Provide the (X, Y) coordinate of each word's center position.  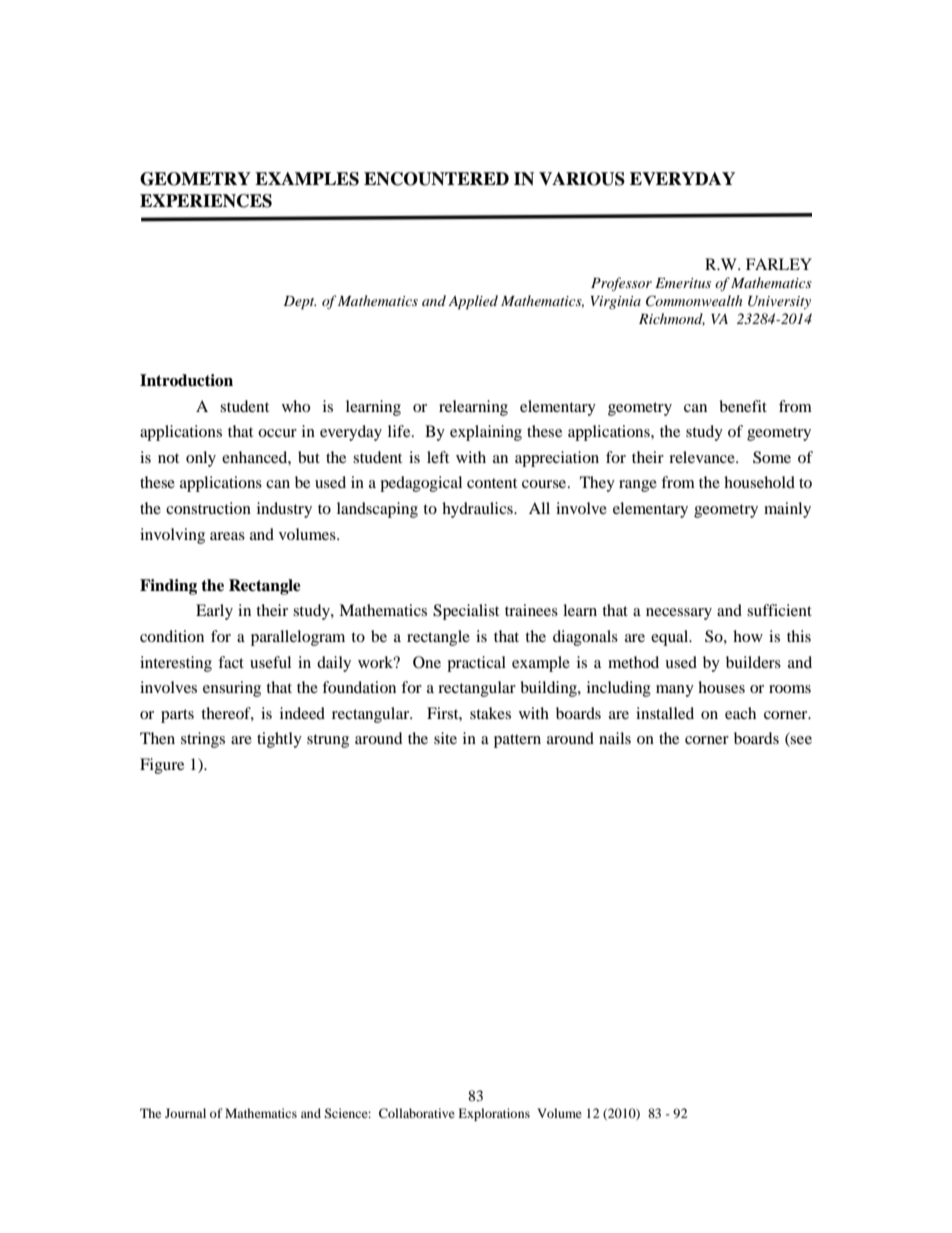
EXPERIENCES (206, 201)
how (748, 636)
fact (231, 662)
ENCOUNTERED (436, 179)
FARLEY (779, 264)
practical (476, 664)
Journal (185, 1113)
